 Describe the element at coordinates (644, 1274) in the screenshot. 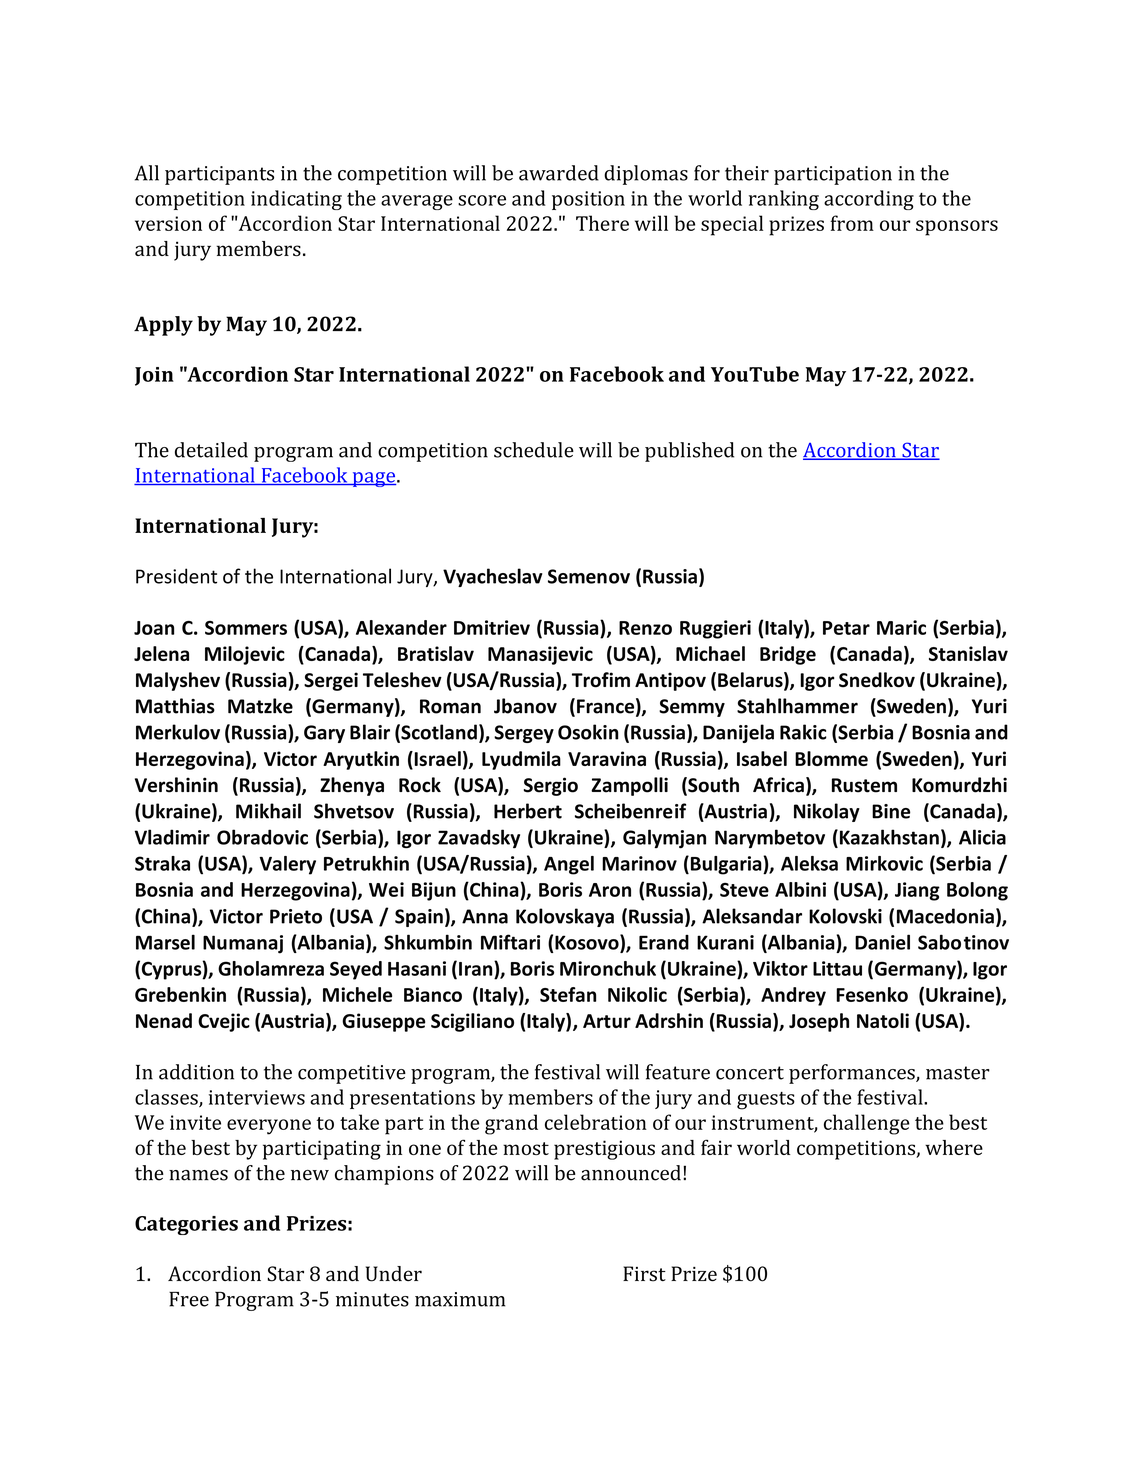

I see `First` at that location.
